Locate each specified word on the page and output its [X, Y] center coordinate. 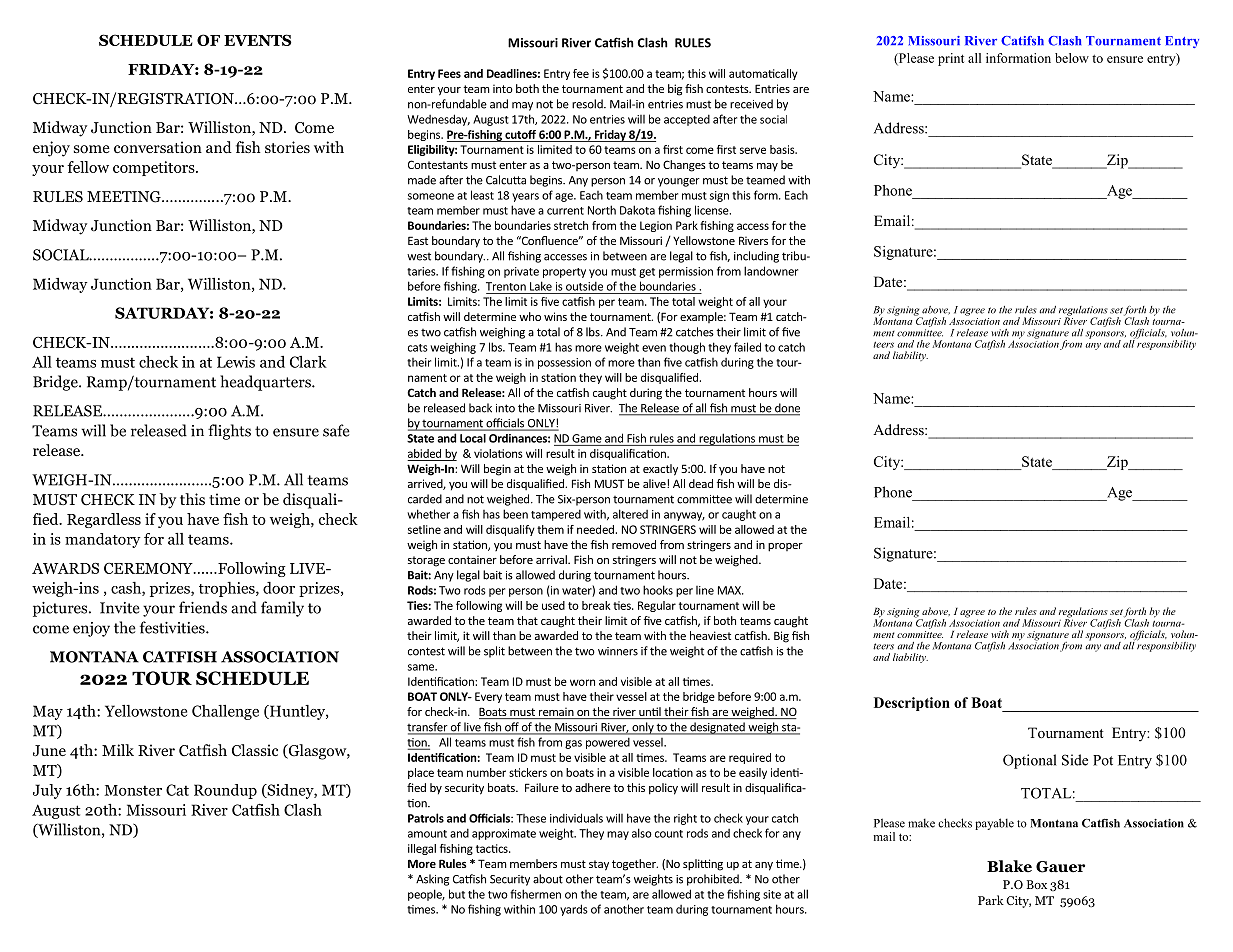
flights [229, 432]
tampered [556, 515]
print [951, 59]
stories [287, 147]
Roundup [225, 791]
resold [588, 104]
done [786, 409]
